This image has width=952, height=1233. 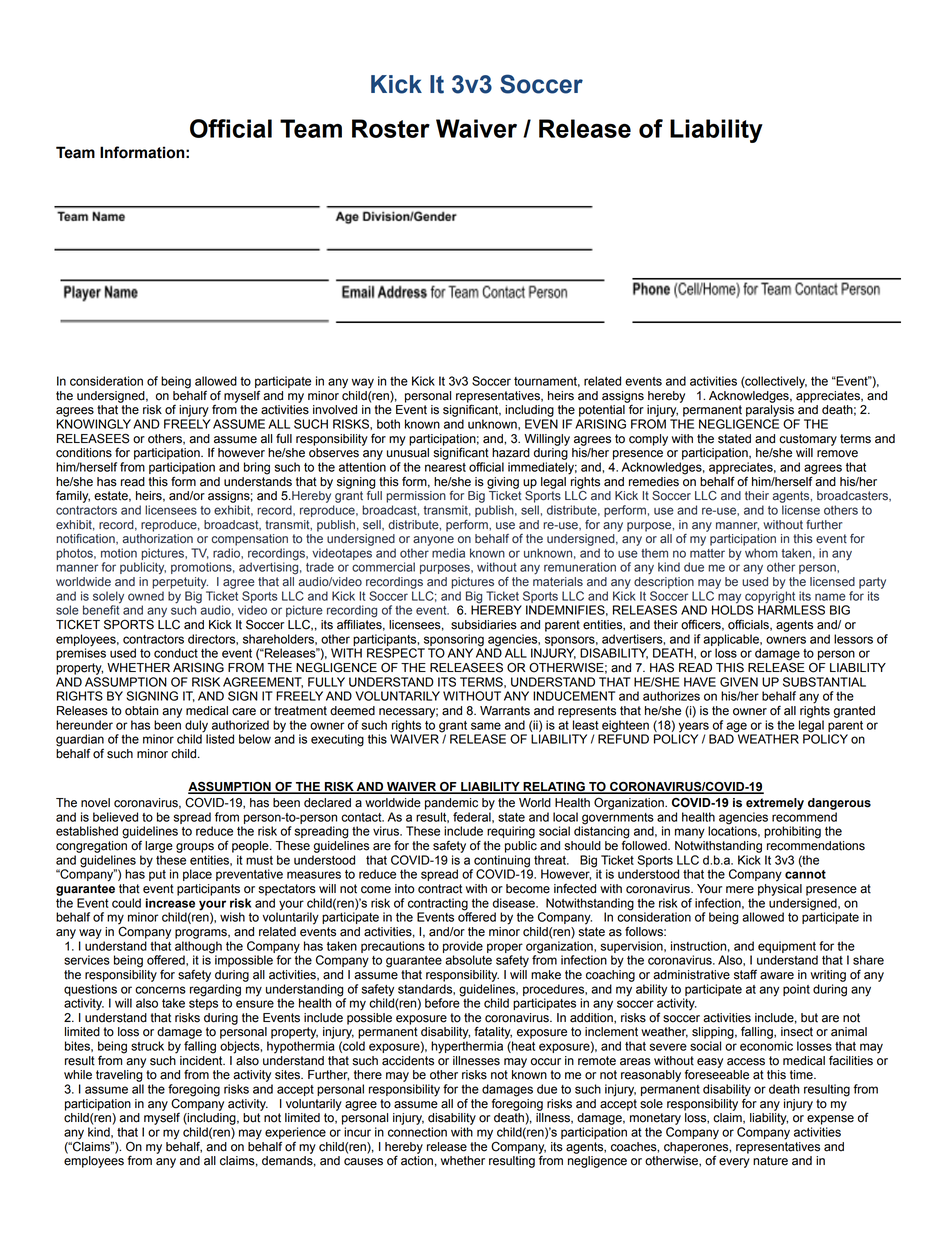 What do you see at coordinates (119, 1076) in the image?
I see `traveling` at bounding box center [119, 1076].
